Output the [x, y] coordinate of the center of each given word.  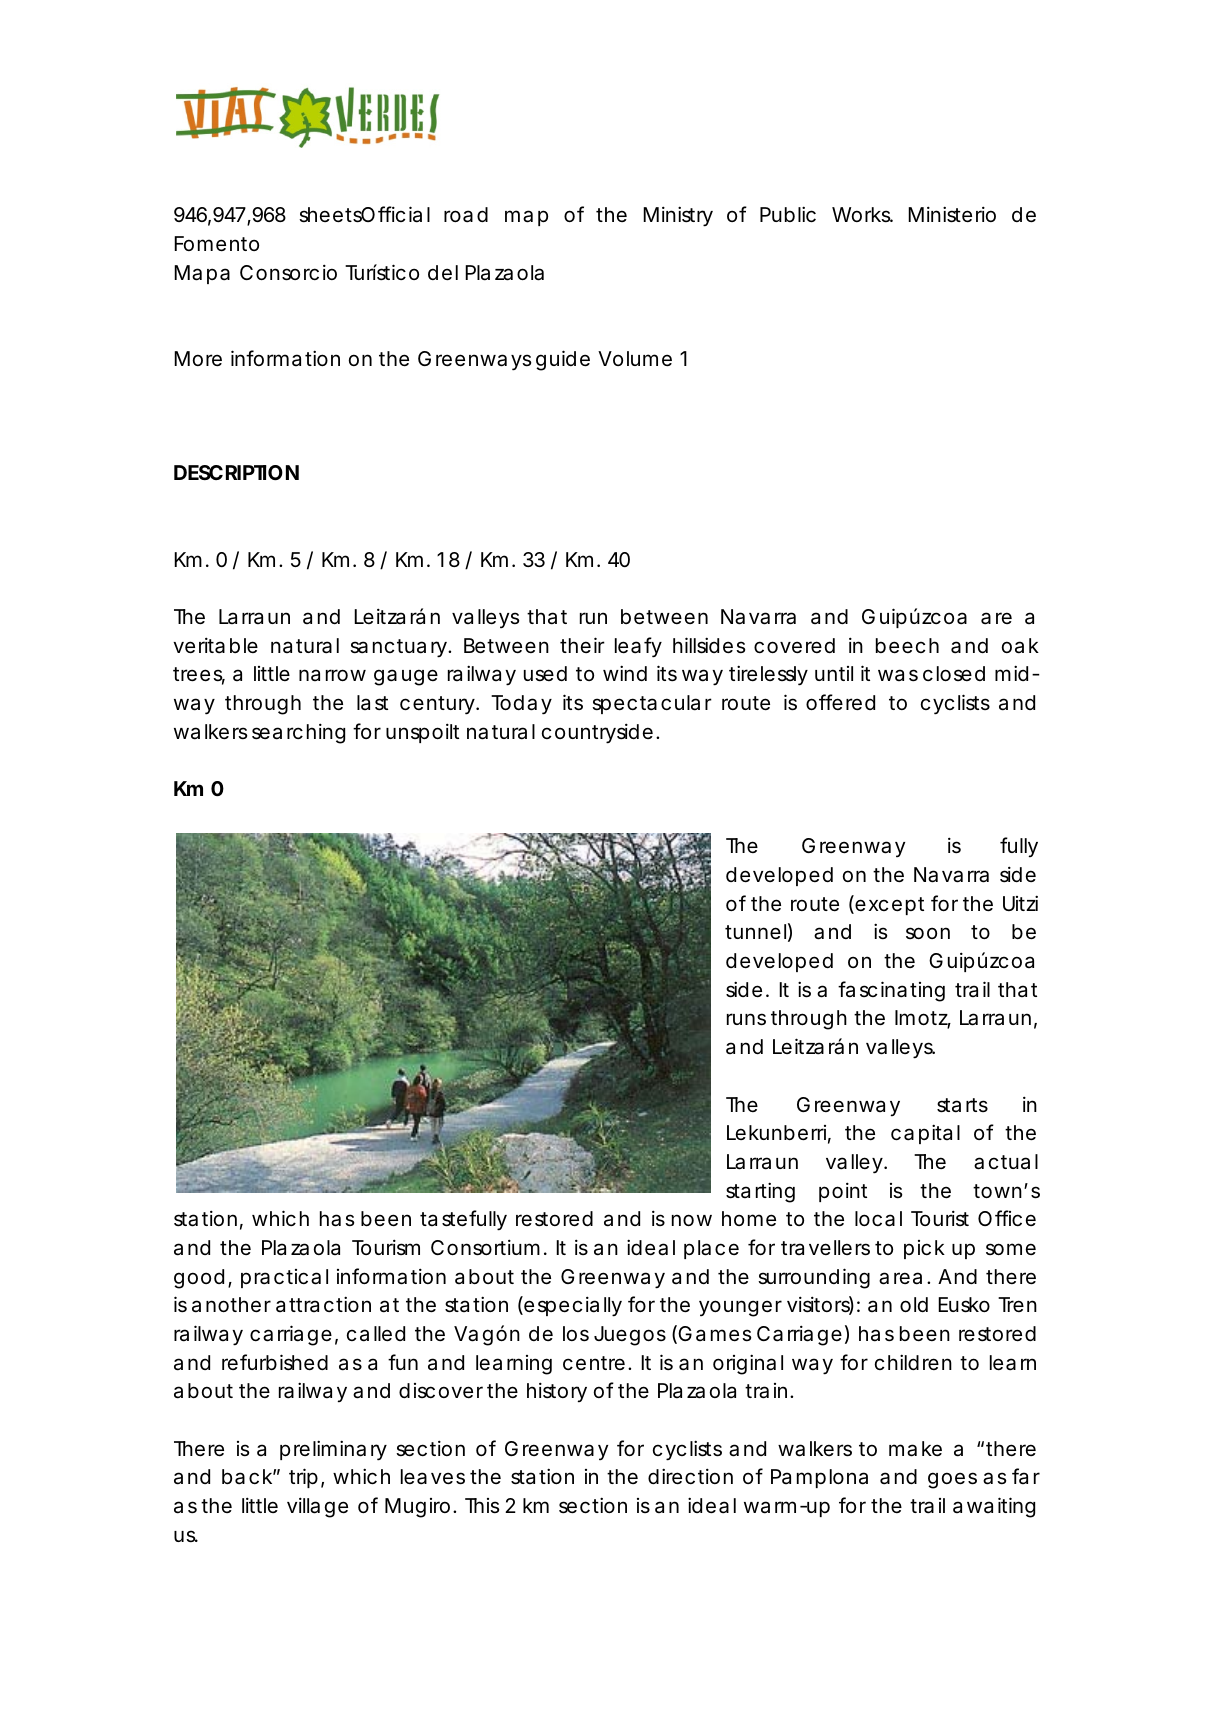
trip [303, 1478]
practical [284, 1278]
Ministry [678, 216]
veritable [215, 645]
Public [788, 214]
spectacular [652, 704]
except [888, 905]
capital [925, 1134]
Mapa [202, 274]
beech [907, 646]
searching [298, 733]
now [692, 1220]
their [582, 645]
